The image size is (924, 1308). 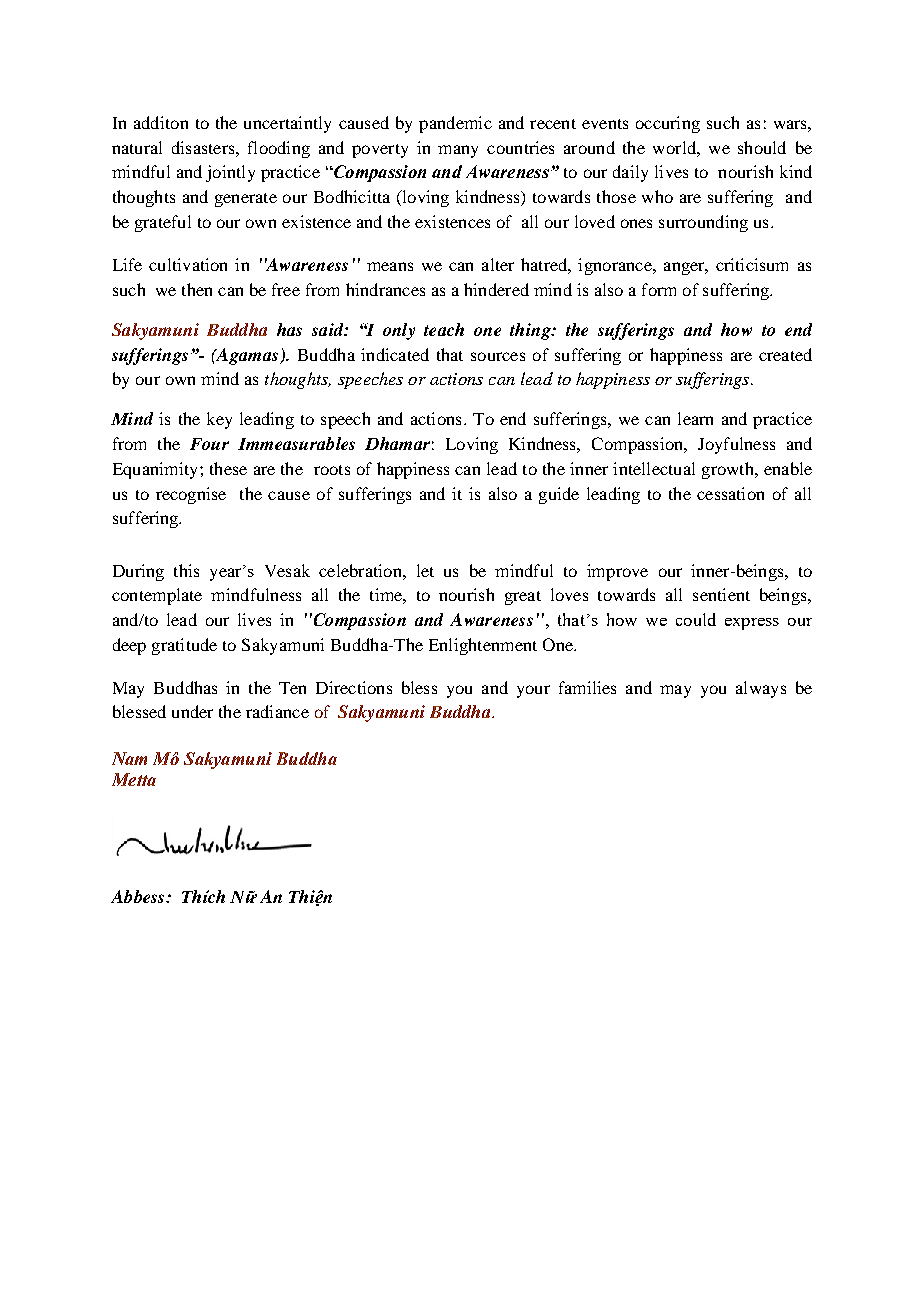 I want to click on your, so click(x=533, y=691).
